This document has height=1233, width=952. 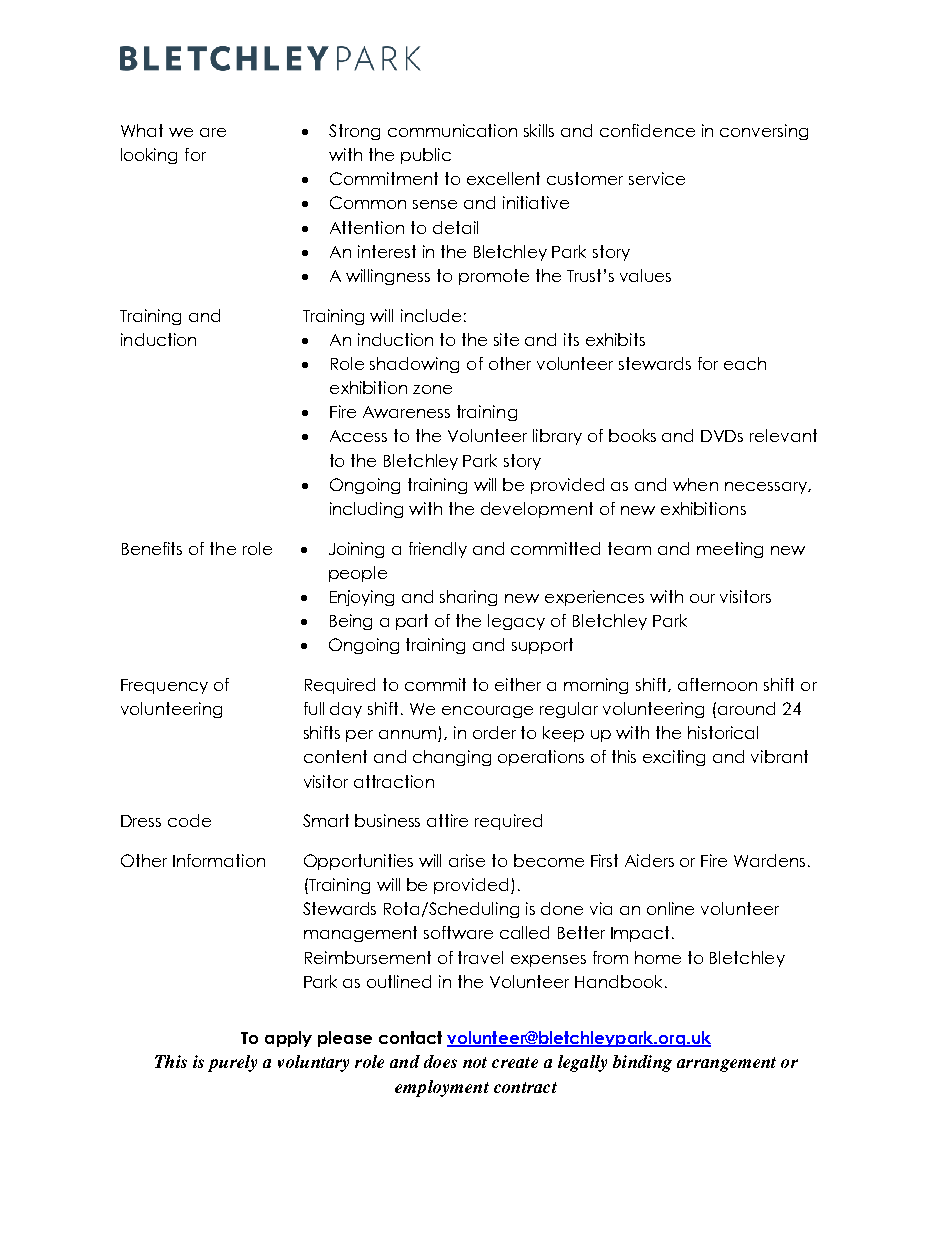 I want to click on arrangement, so click(x=726, y=1064).
